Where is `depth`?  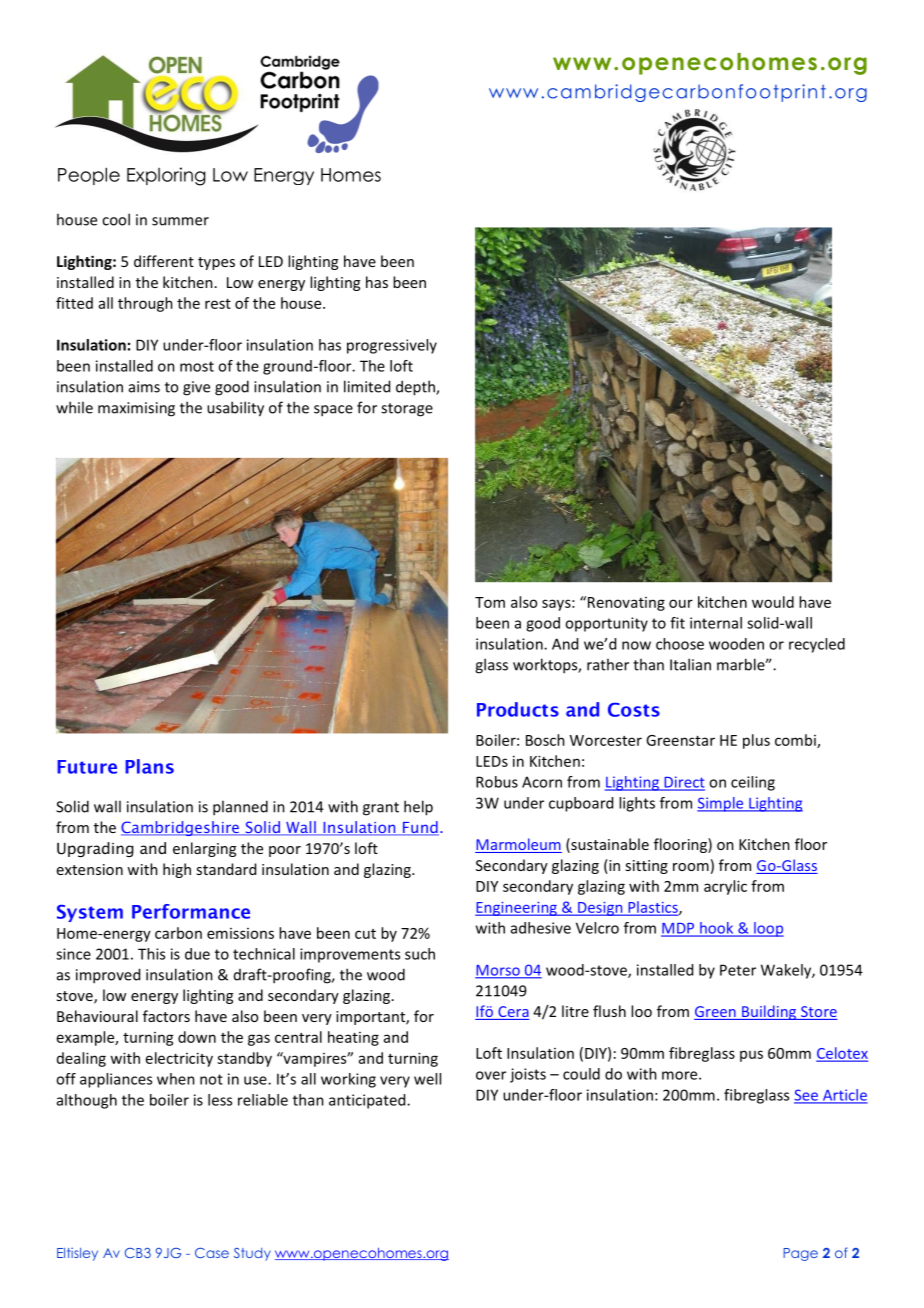 depth is located at coordinates (416, 388).
